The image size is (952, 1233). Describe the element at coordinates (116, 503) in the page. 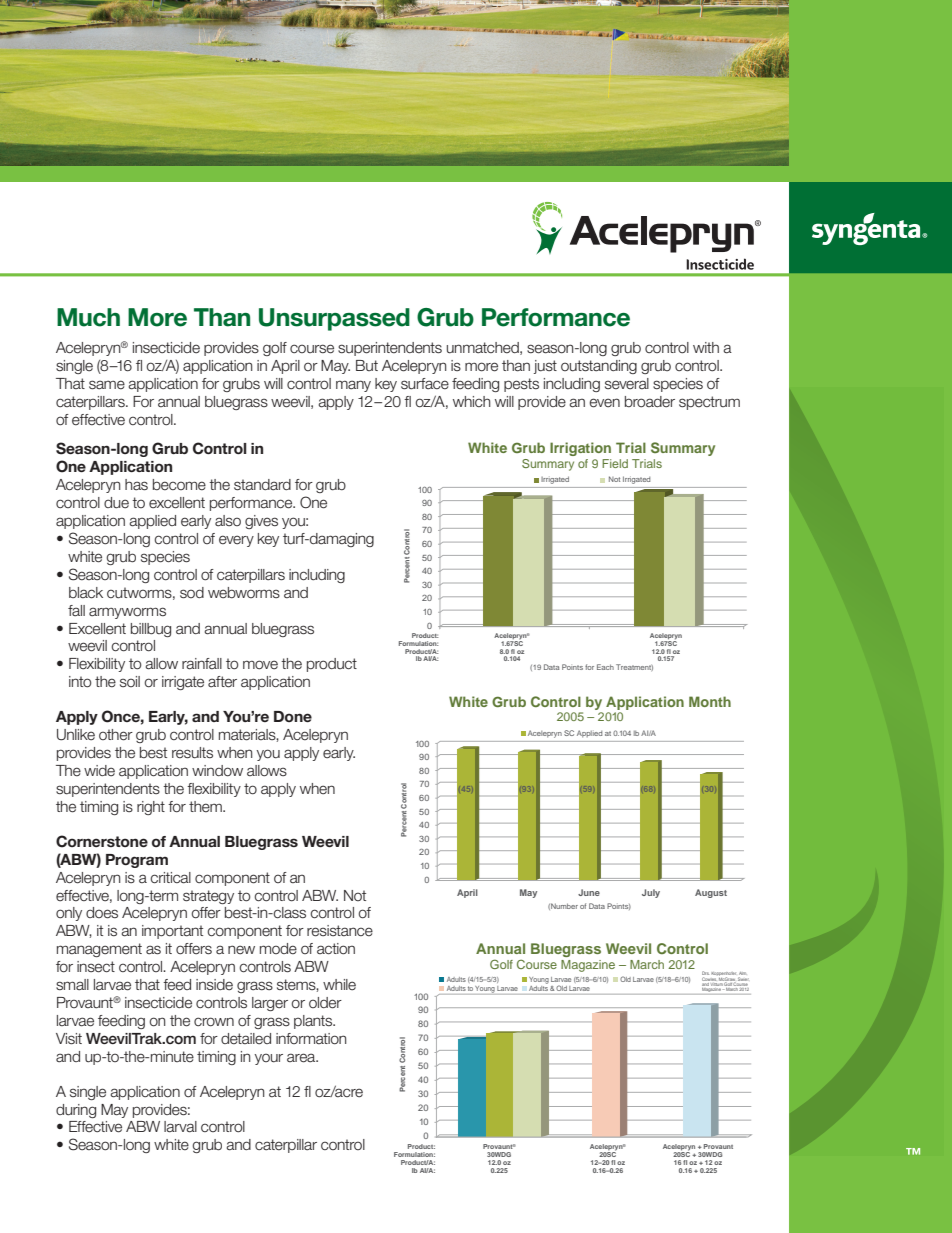

I see `due` at that location.
